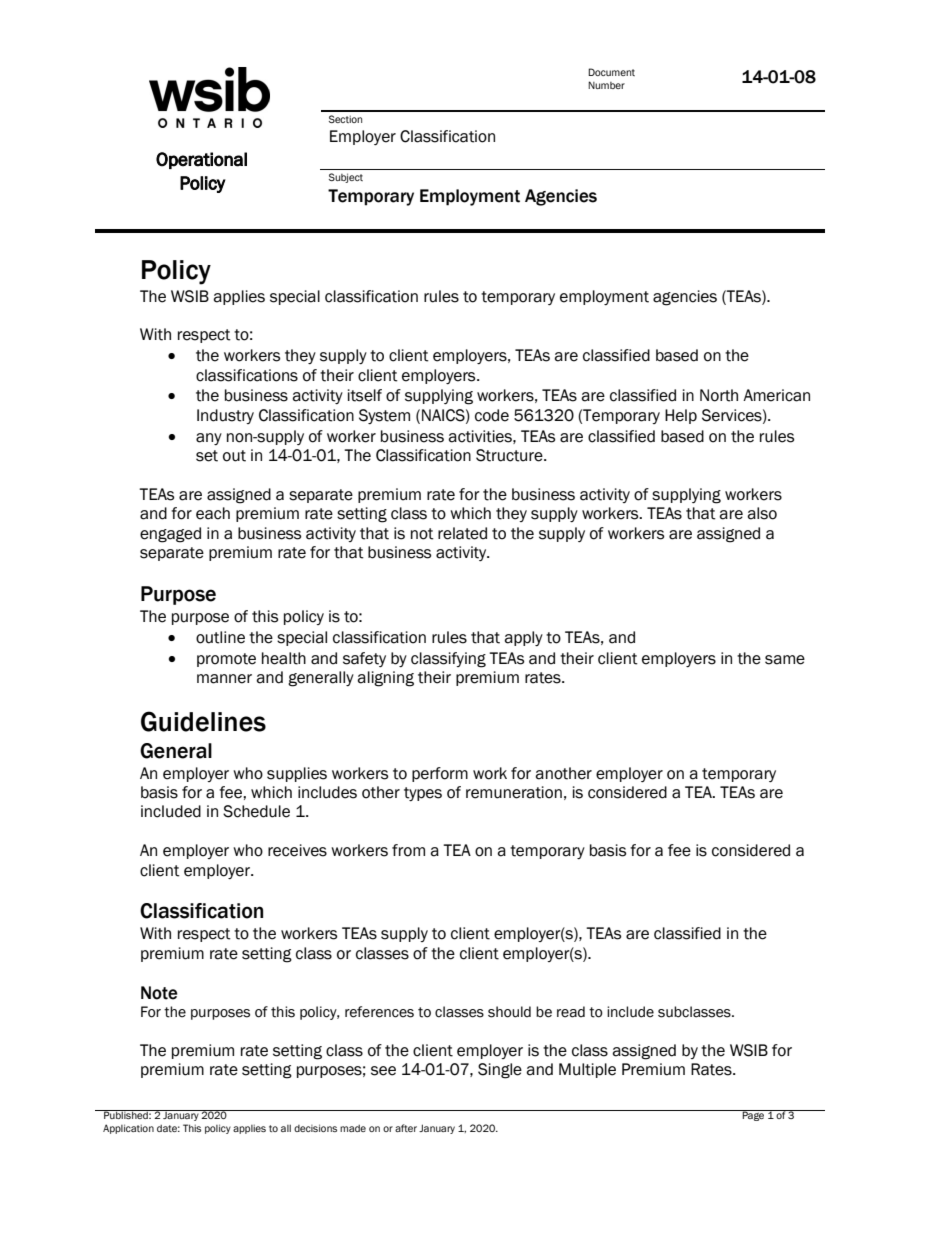  Describe the element at coordinates (785, 660) in the document. I see `same` at that location.
